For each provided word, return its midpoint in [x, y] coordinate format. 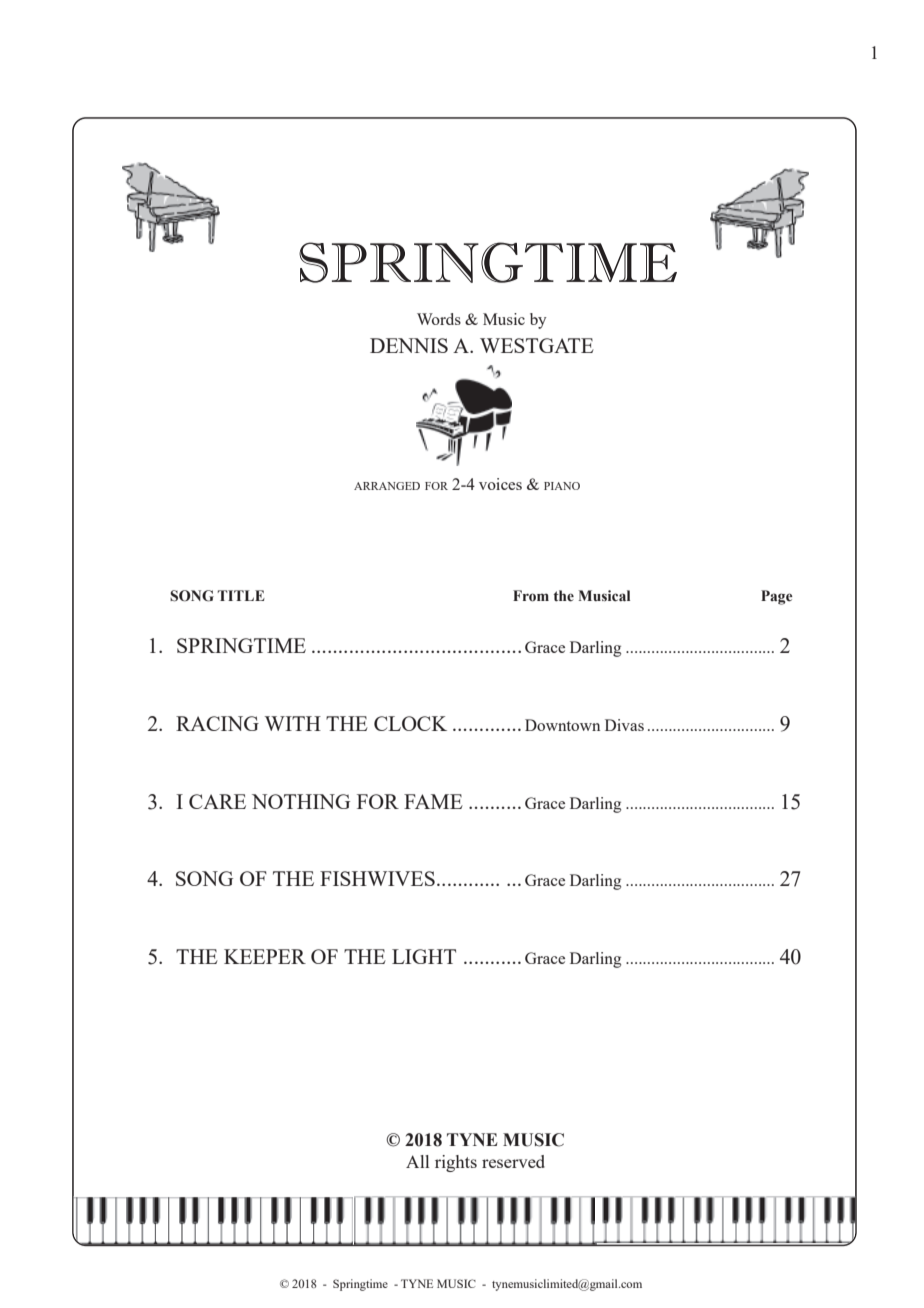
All [417, 1161]
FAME [433, 801]
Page [777, 597]
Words [439, 319]
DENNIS [409, 345]
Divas [624, 725]
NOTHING [301, 801]
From [531, 596]
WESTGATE [537, 345]
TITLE [241, 595]
